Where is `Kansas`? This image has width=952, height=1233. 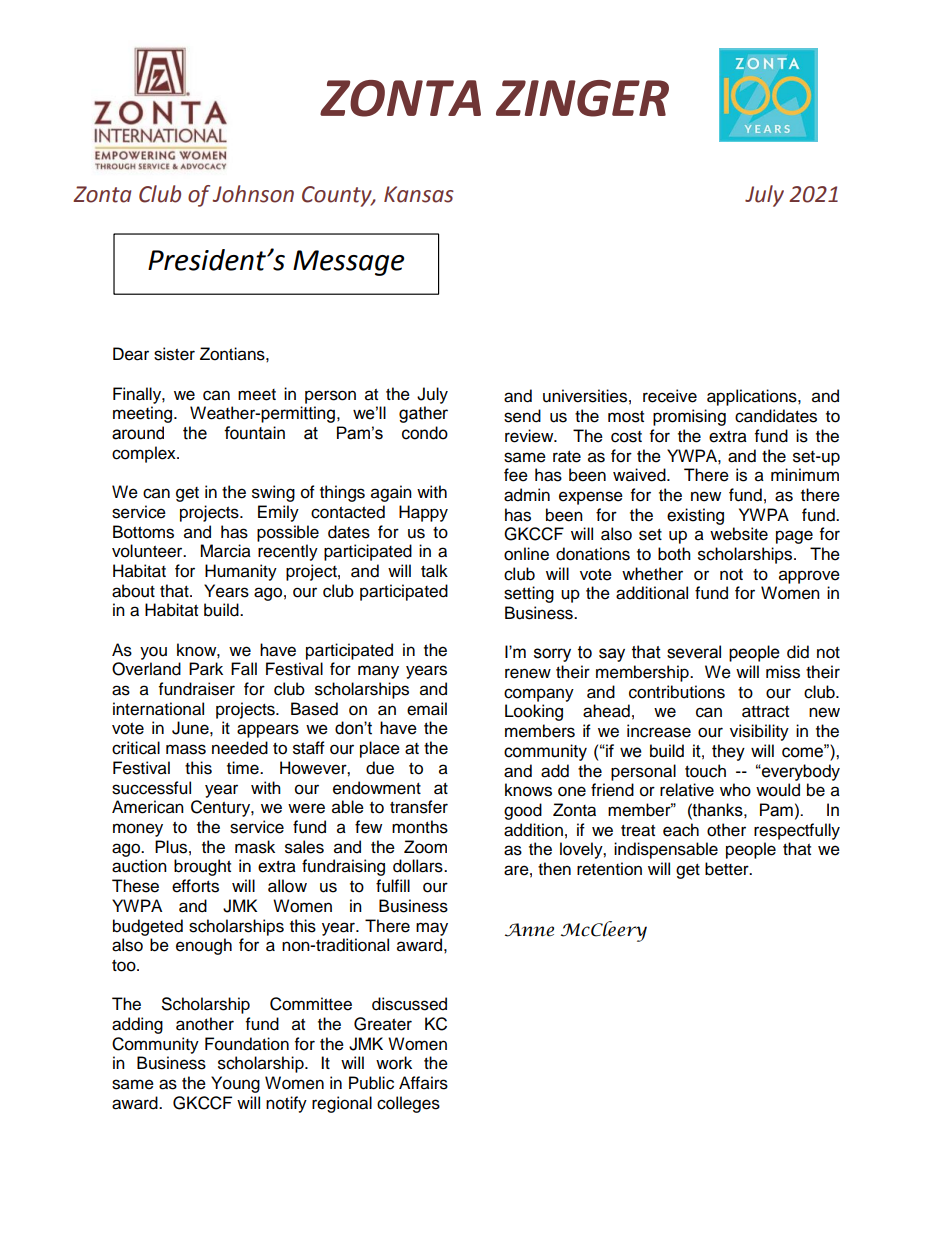
Kansas is located at coordinates (419, 194).
